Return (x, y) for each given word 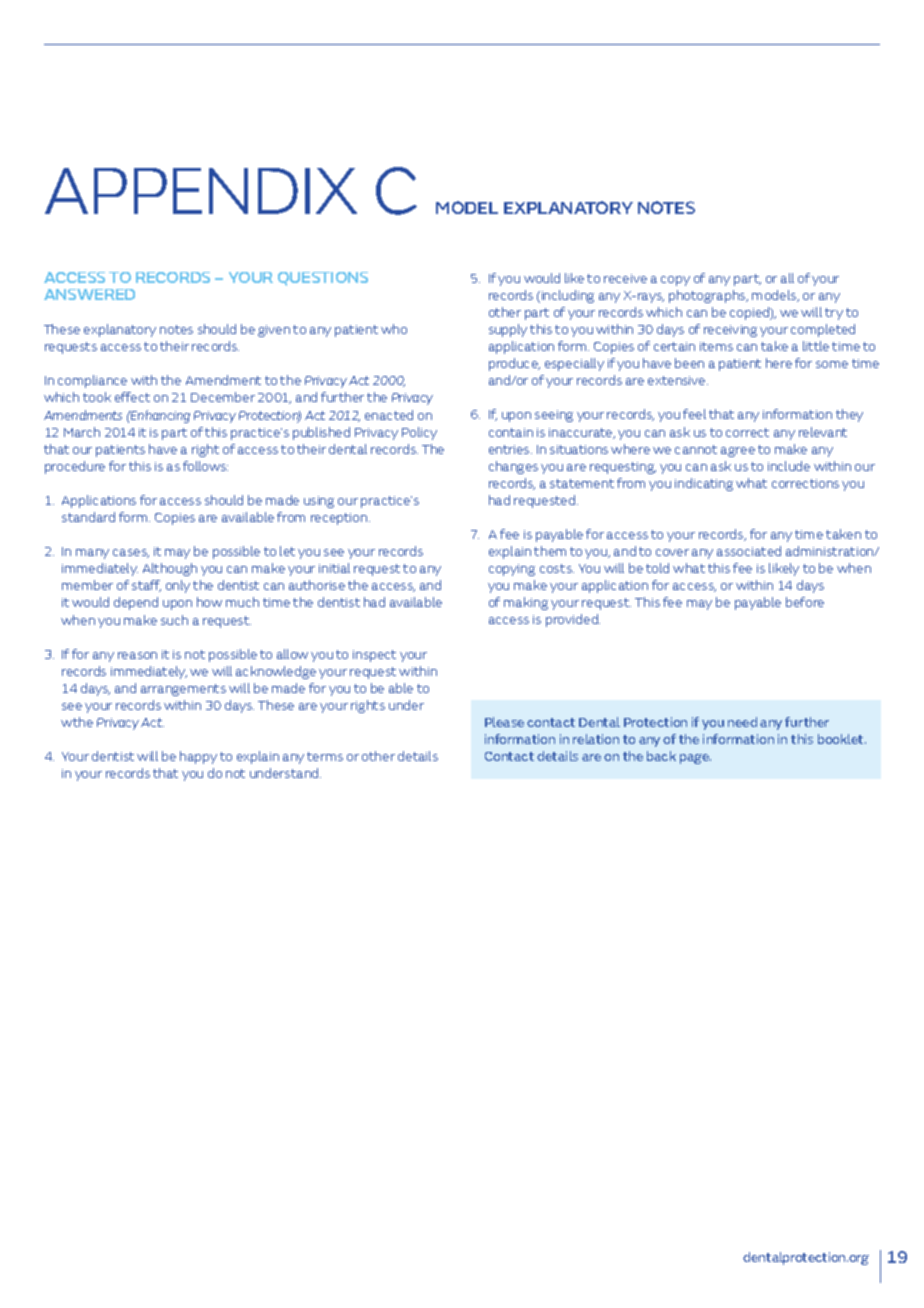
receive (625, 278)
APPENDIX (201, 191)
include (789, 466)
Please (504, 722)
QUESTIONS (323, 279)
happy (198, 757)
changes (513, 467)
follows (205, 466)
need (742, 722)
